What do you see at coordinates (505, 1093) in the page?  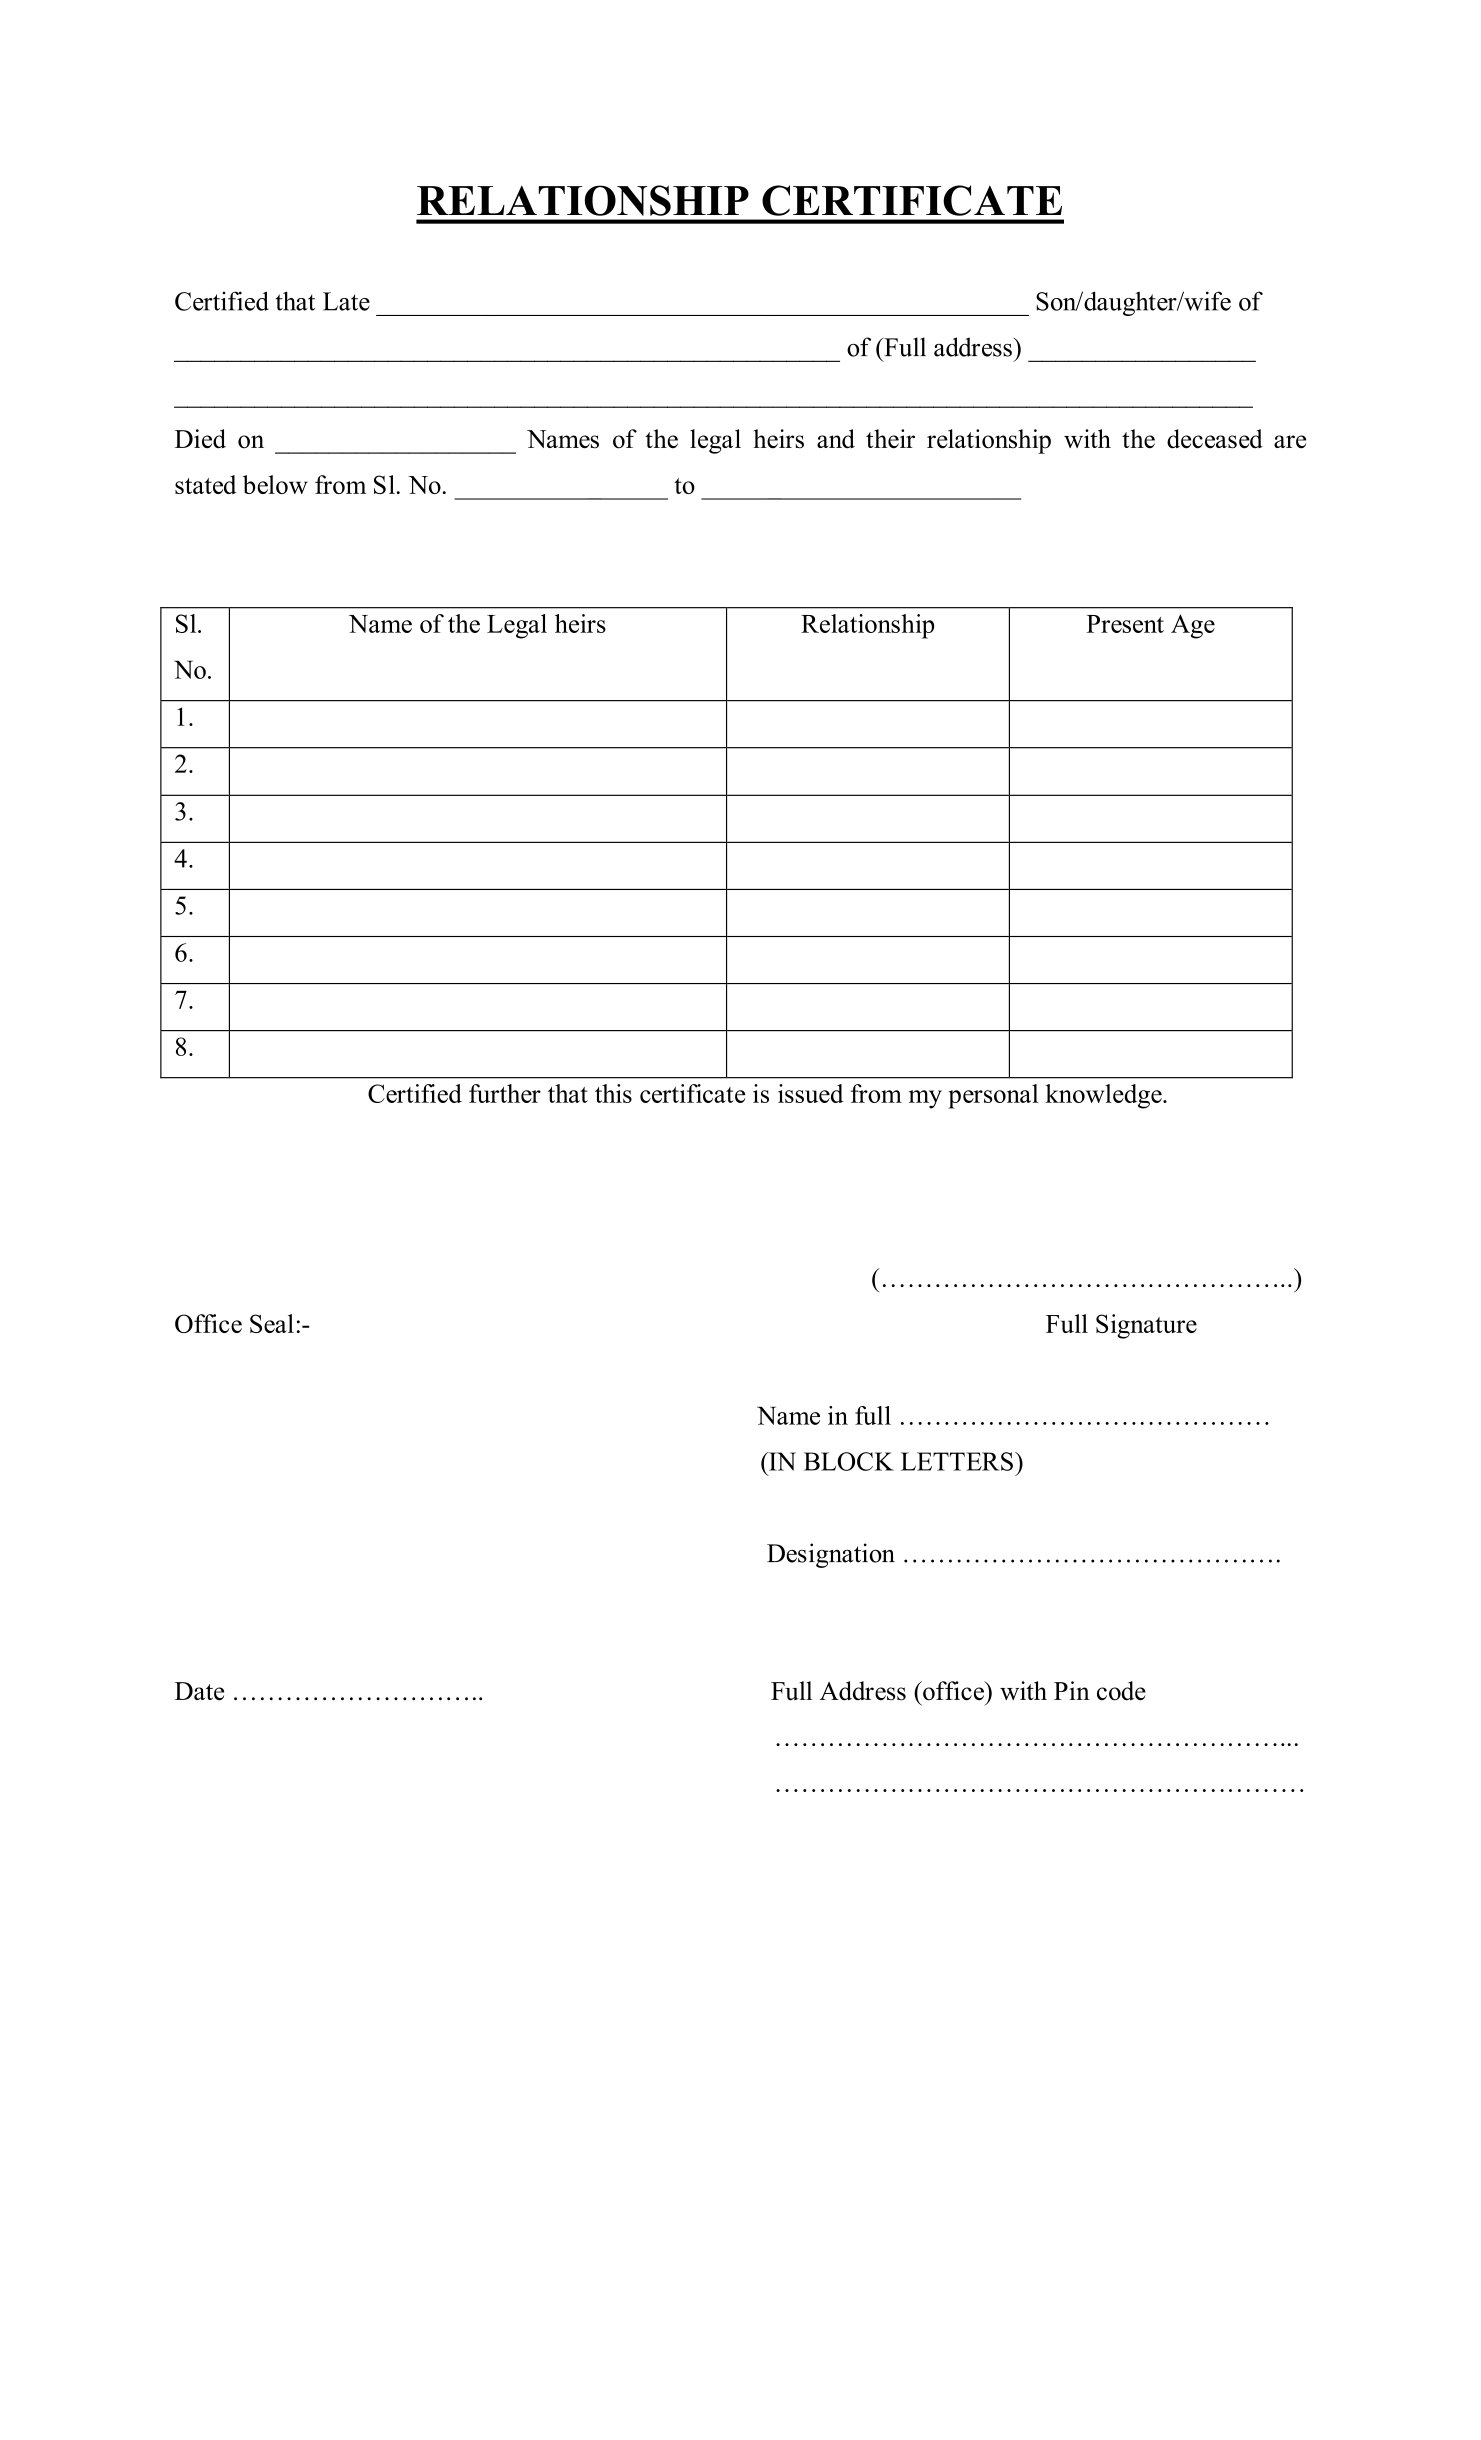 I see `further` at bounding box center [505, 1093].
